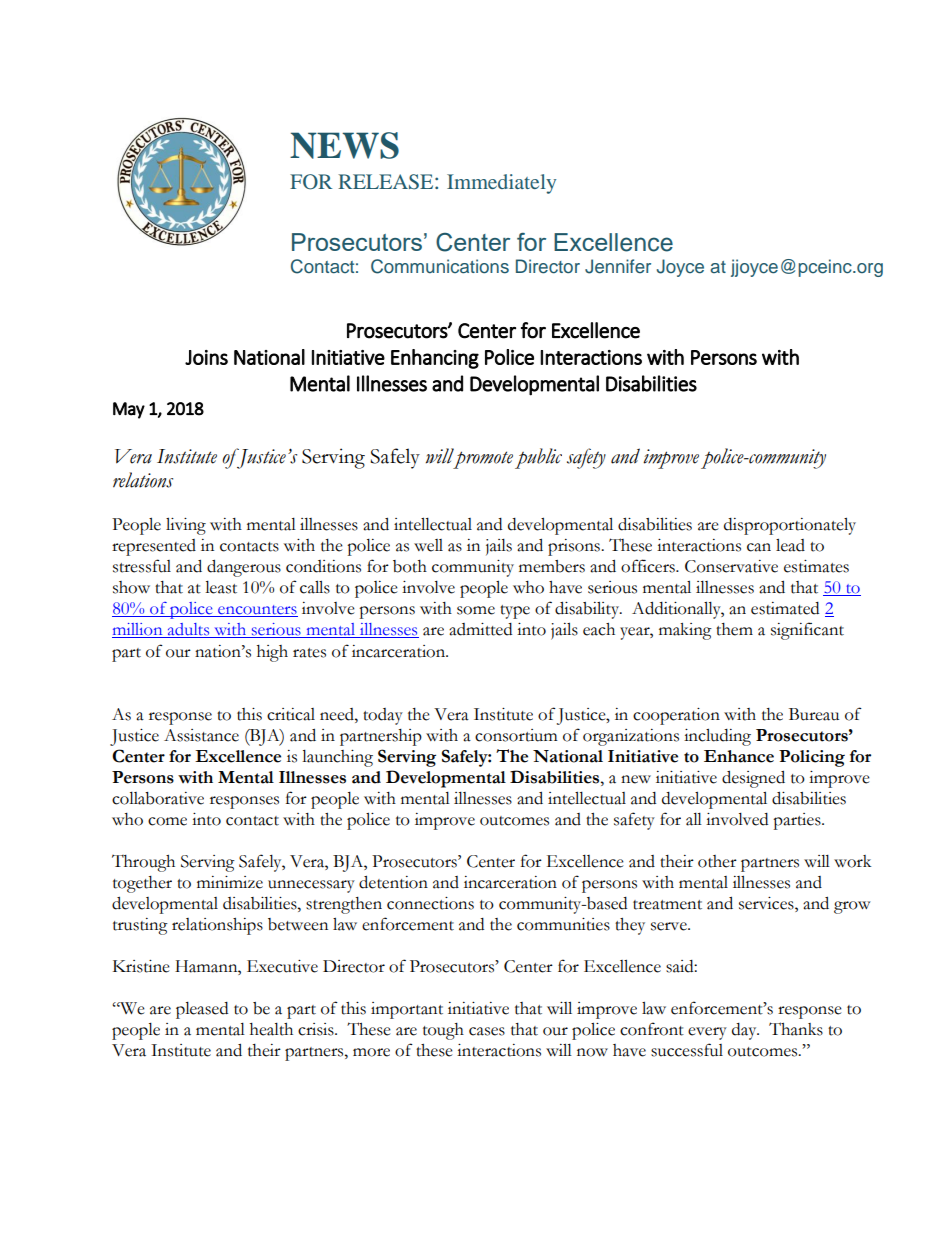 The width and height of the screenshot is (952, 1233). I want to click on least, so click(221, 587).
